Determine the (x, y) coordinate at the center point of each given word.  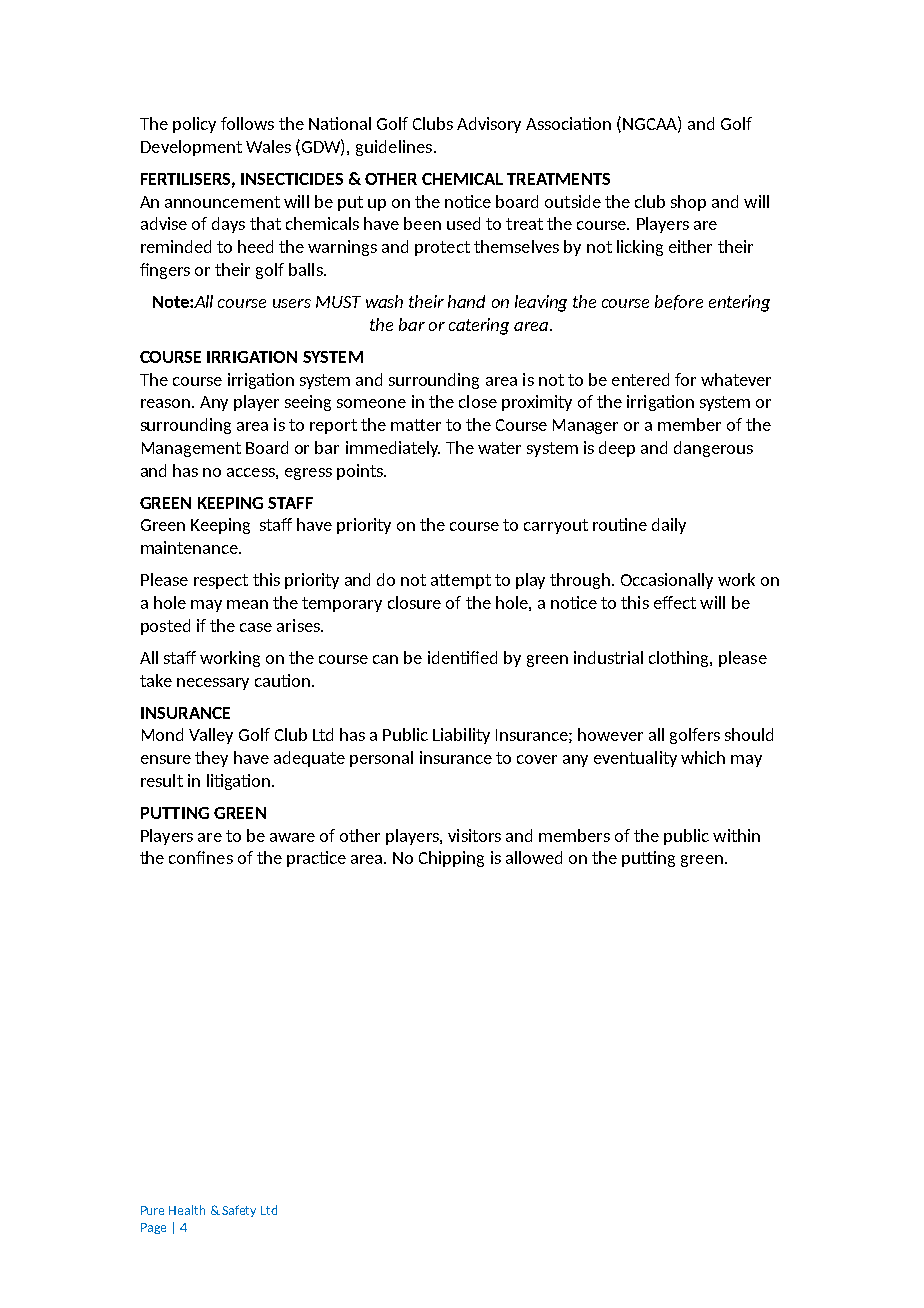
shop (688, 203)
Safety (239, 1211)
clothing (680, 659)
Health (187, 1210)
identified (462, 657)
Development (191, 148)
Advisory (489, 125)
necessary (213, 684)
